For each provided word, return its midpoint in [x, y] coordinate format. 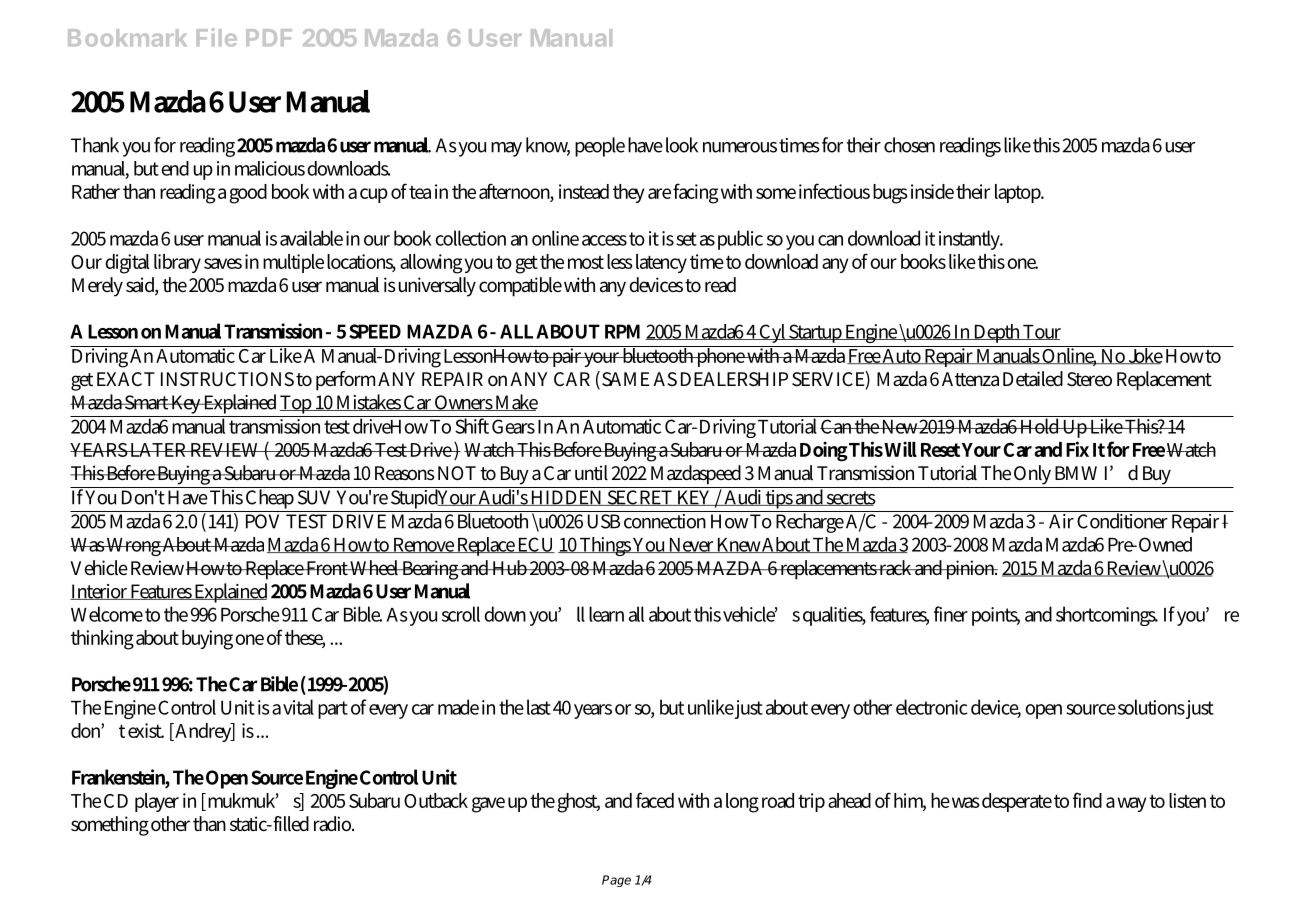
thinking [102, 640]
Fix [1077, 449]
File [217, 37]
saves [223, 263]
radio [333, 823]
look [682, 145]
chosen [909, 145]
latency [661, 263]
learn [606, 614]
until [591, 473]
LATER [158, 450]
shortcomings [1107, 616]
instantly [971, 240]
